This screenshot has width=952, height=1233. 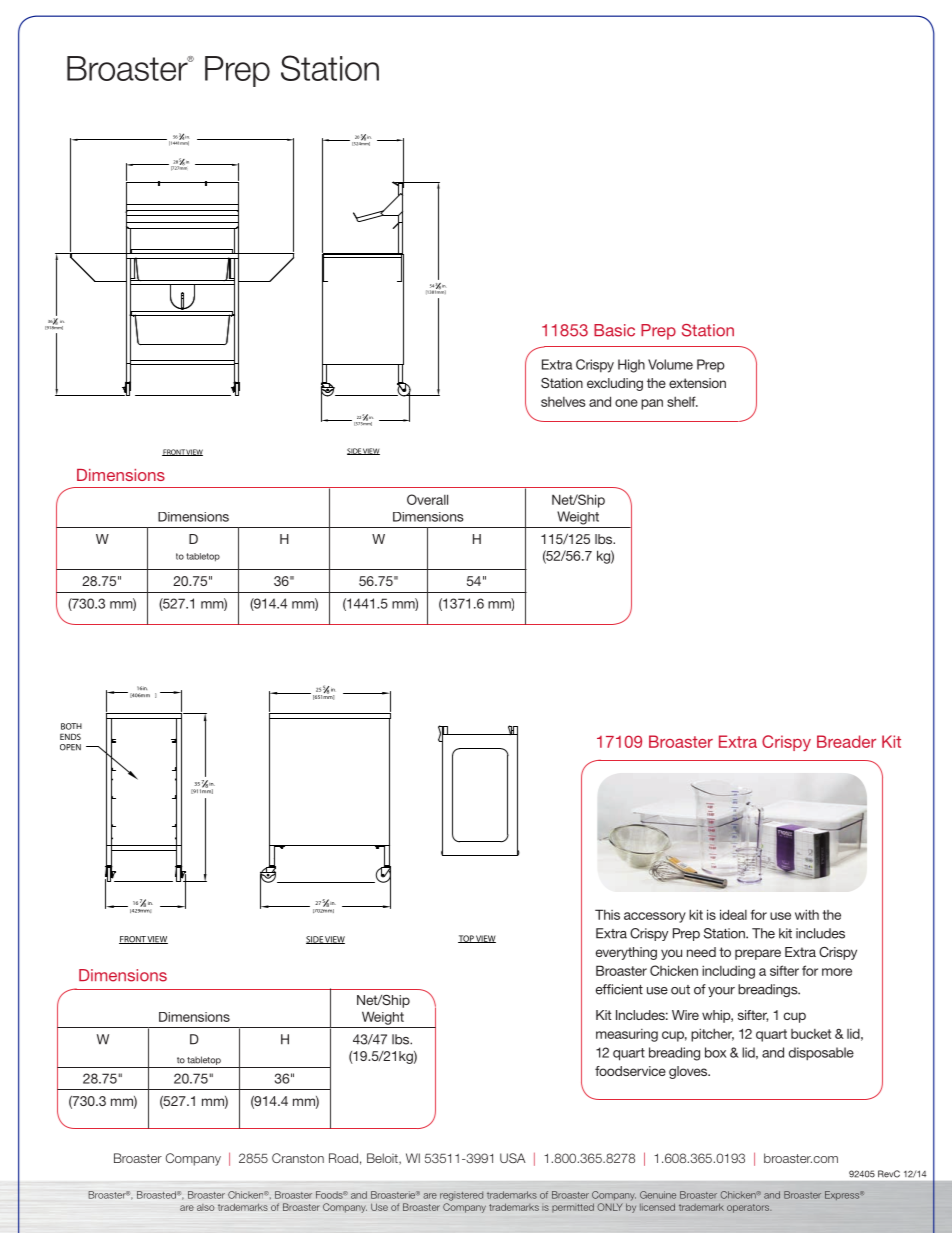 What do you see at coordinates (733, 914) in the screenshot?
I see `ideal` at bounding box center [733, 914].
